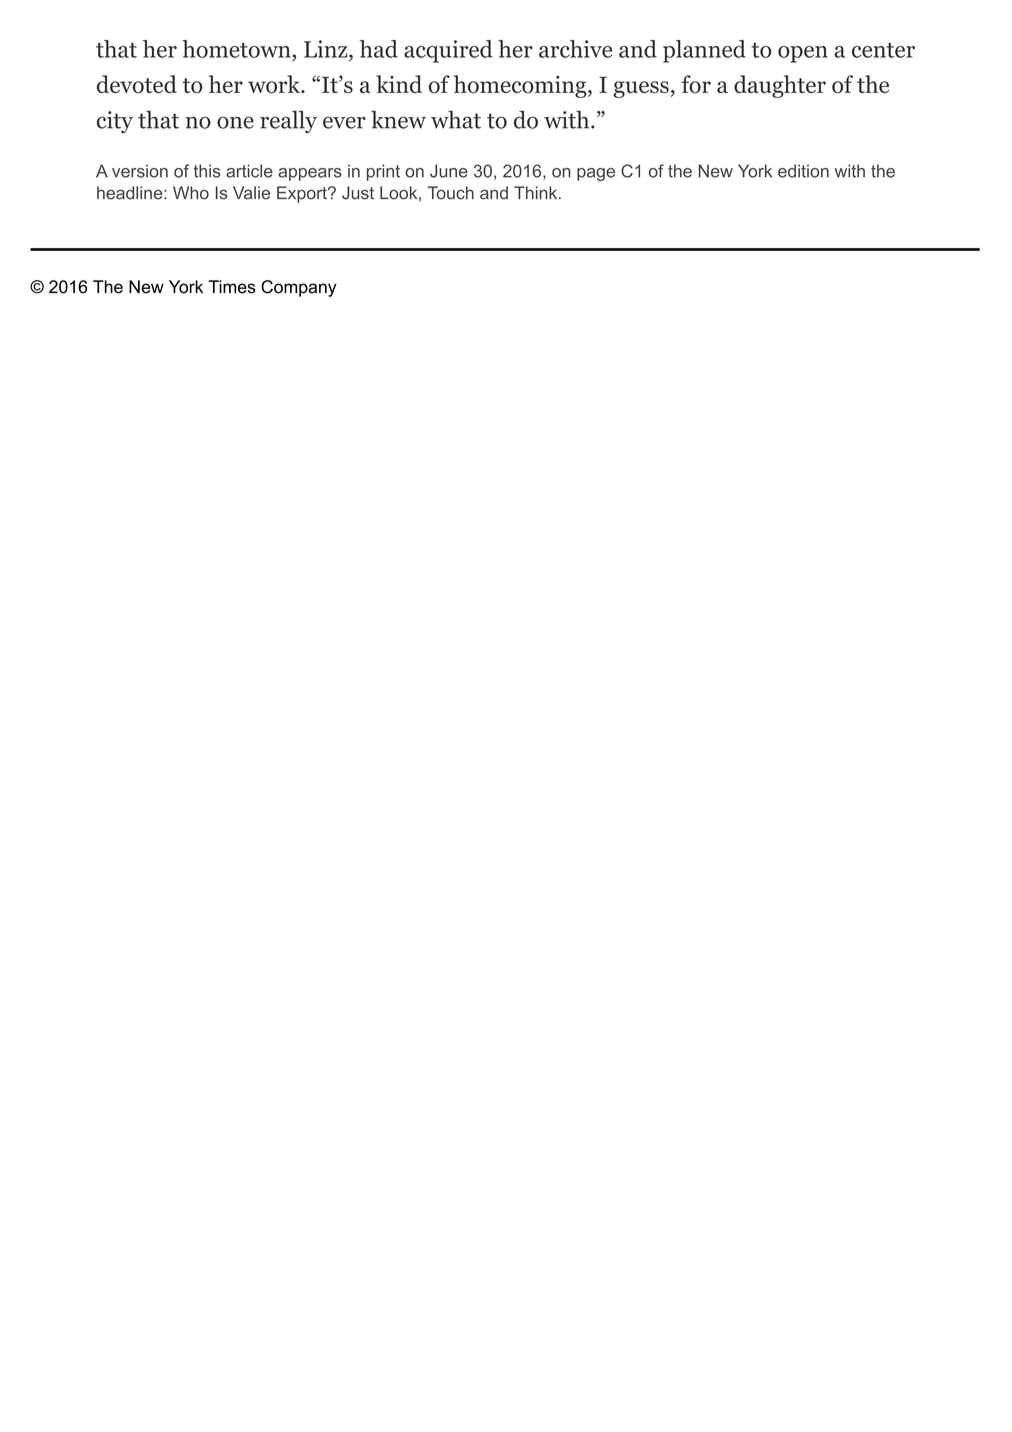  What do you see at coordinates (456, 120) in the document?
I see `what` at bounding box center [456, 120].
